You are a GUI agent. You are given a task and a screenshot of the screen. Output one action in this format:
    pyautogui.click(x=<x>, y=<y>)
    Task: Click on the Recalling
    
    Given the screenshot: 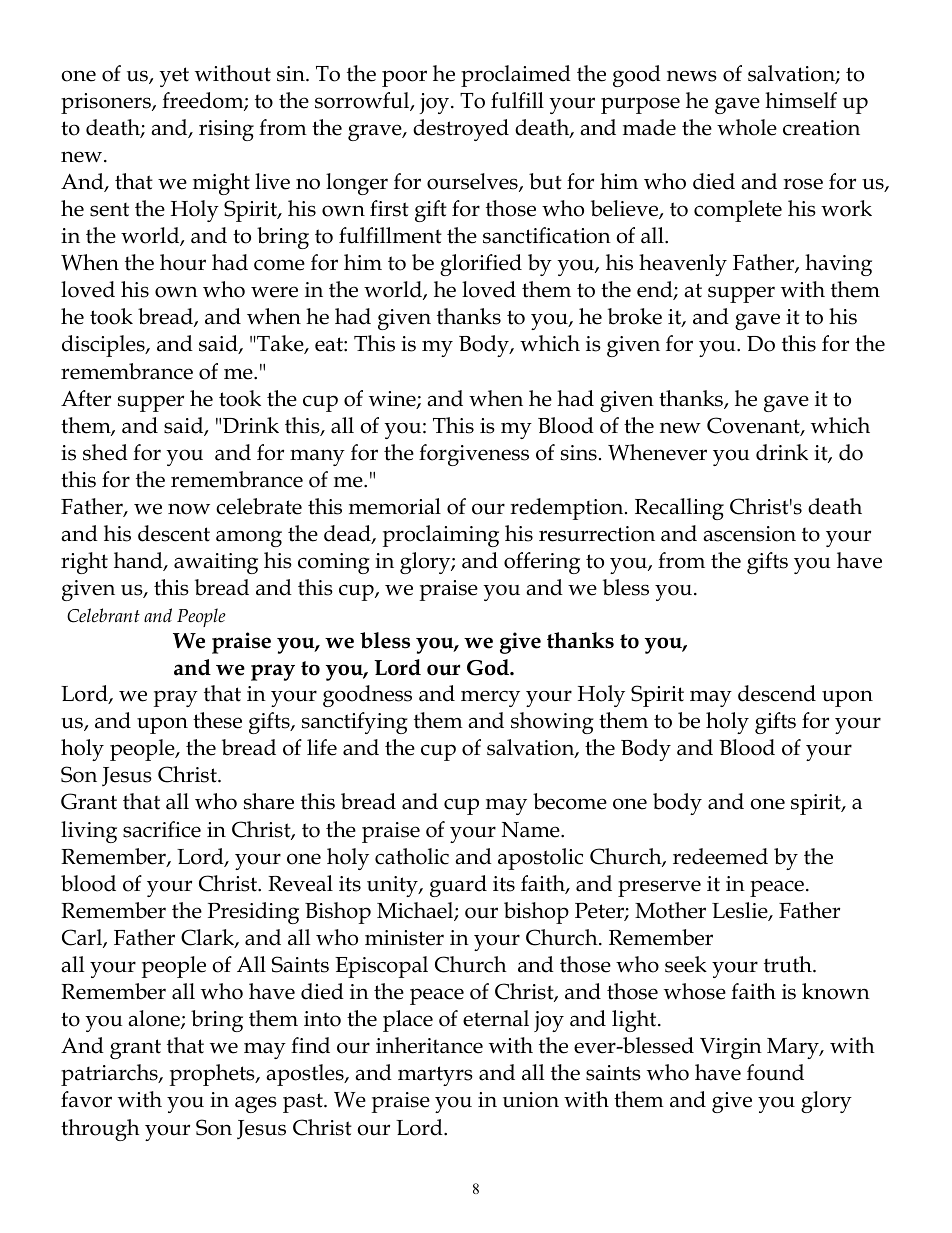 What is the action you would take?
    pyautogui.click(x=679, y=509)
